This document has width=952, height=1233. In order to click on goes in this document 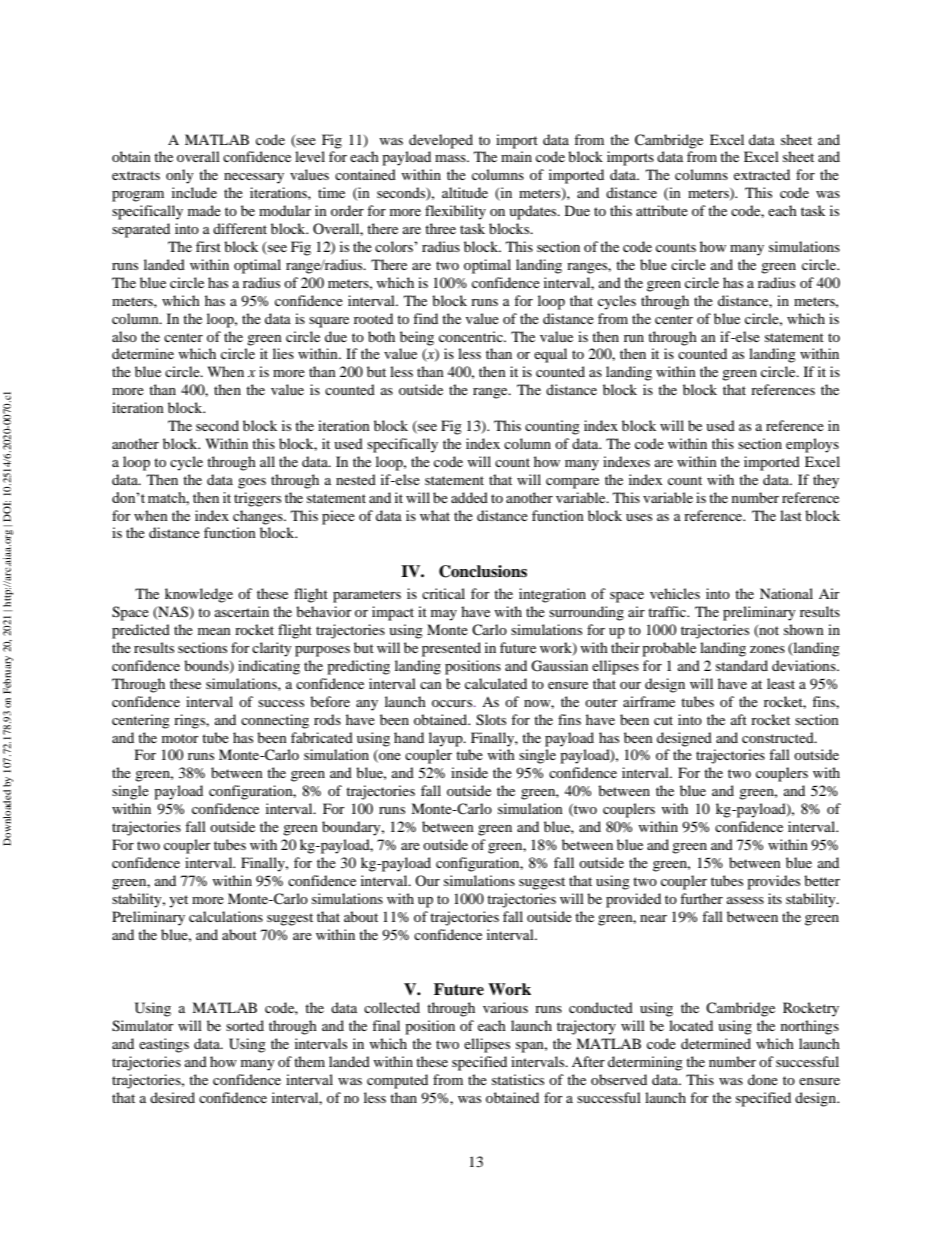, I will do `click(252, 483)`.
